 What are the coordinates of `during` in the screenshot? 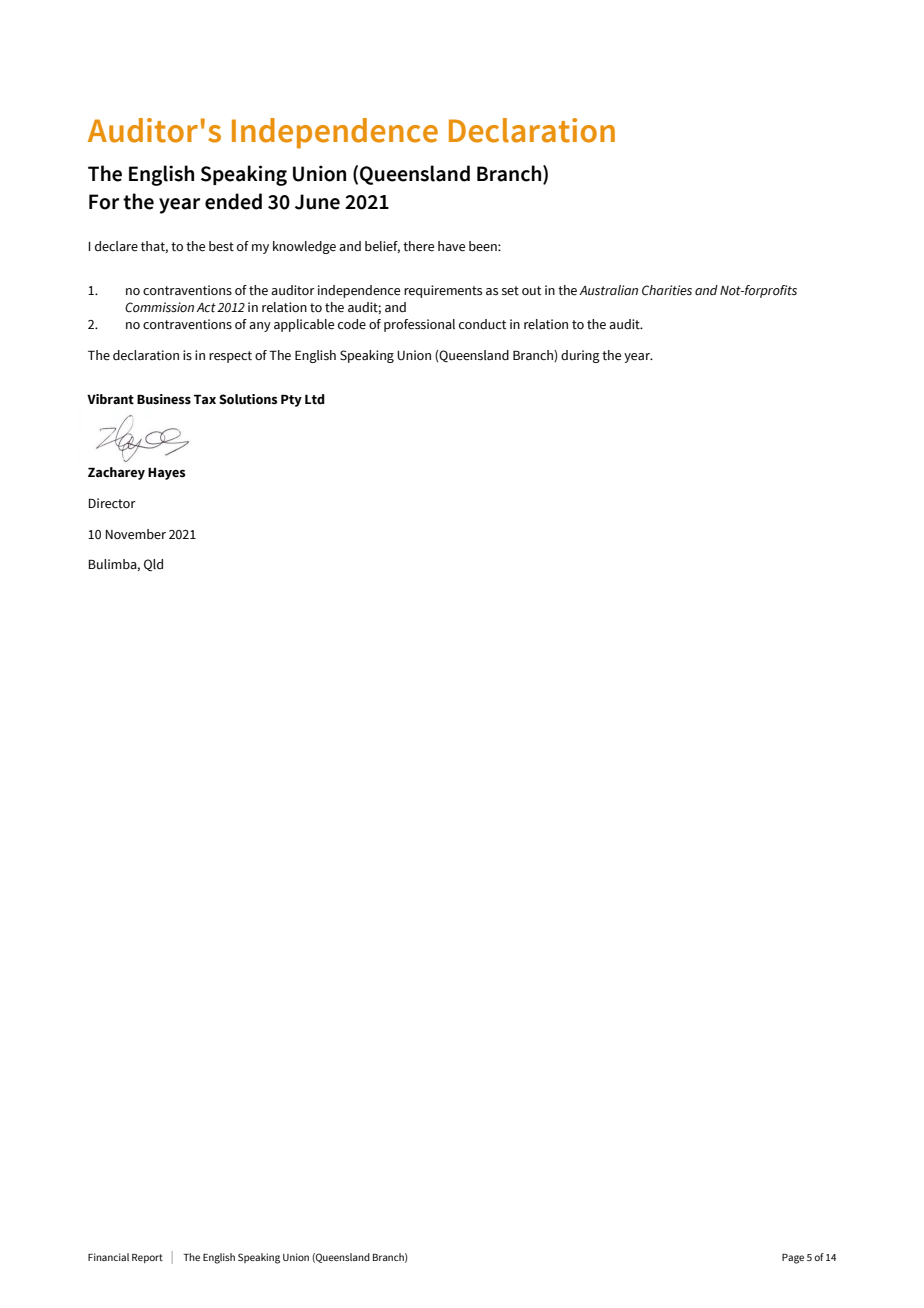 It's located at (580, 356).
